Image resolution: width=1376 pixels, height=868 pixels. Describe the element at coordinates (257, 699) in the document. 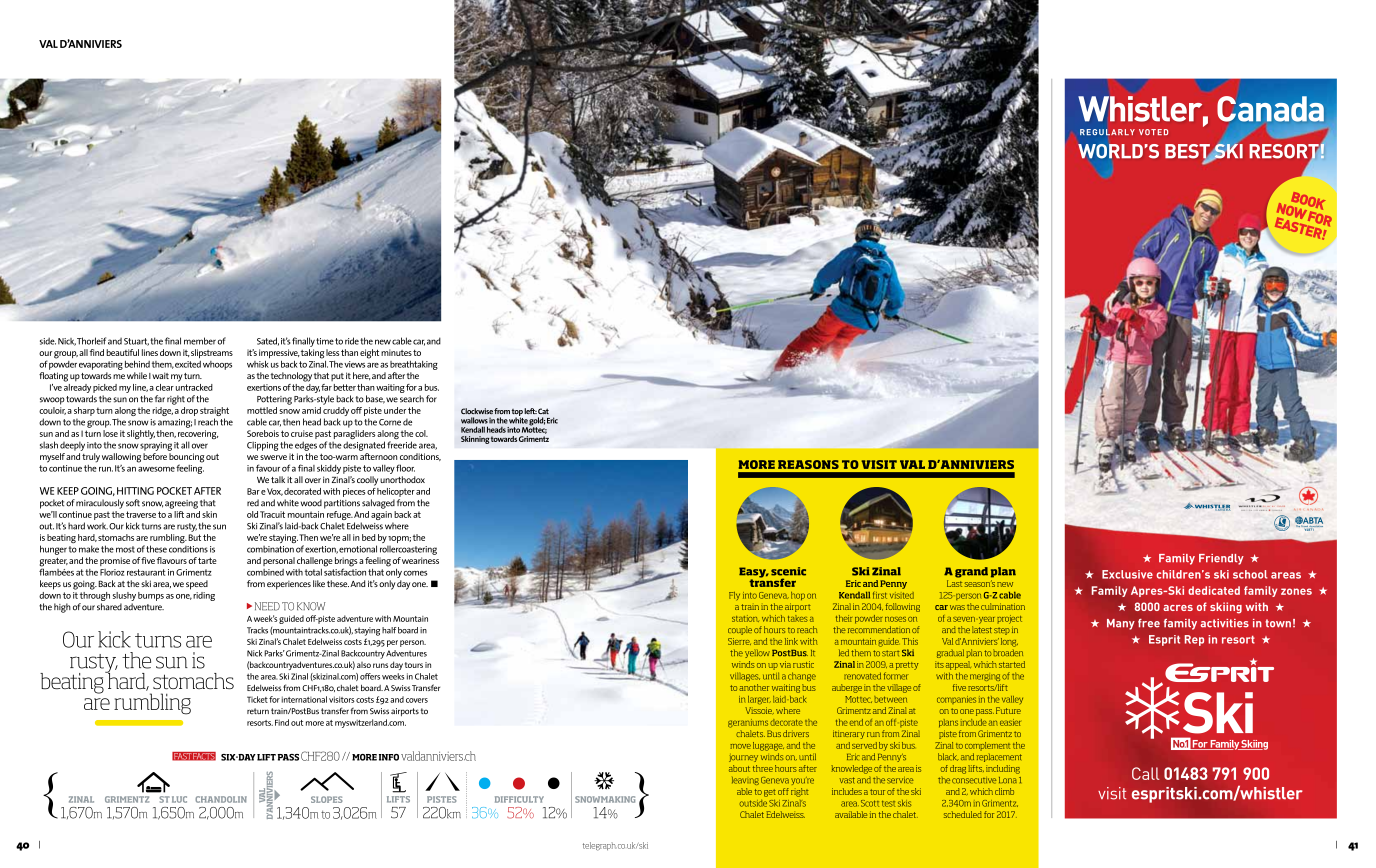

I see `Ticket` at that location.
